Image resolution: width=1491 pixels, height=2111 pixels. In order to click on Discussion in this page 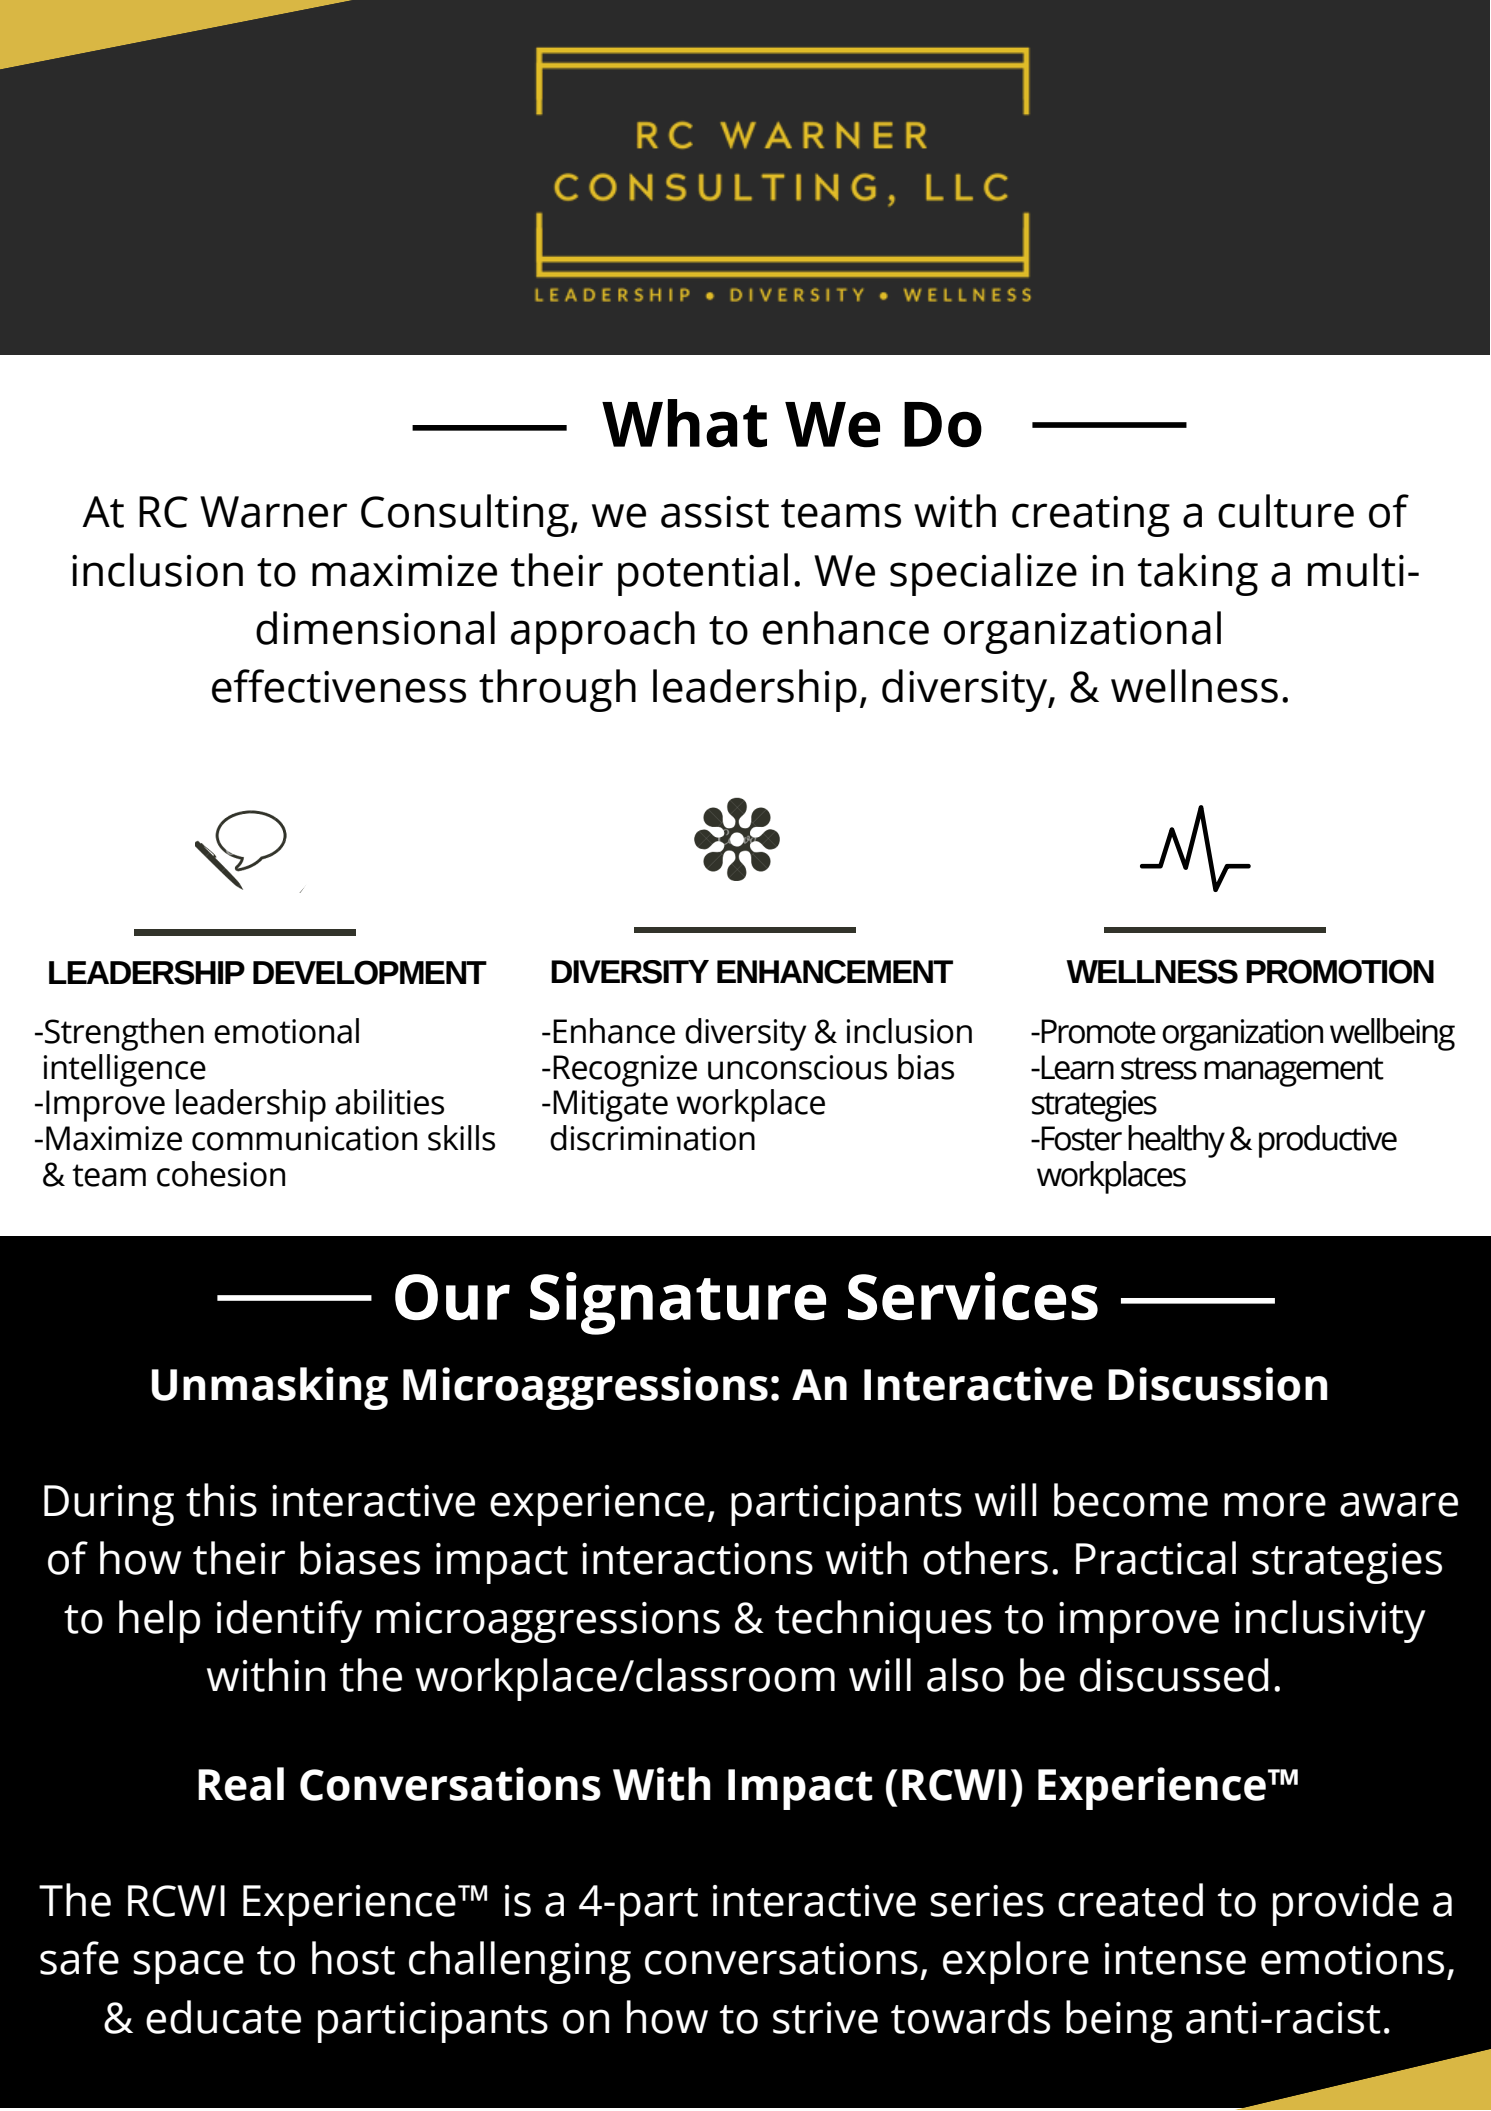, I will do `click(1218, 1384)`.
